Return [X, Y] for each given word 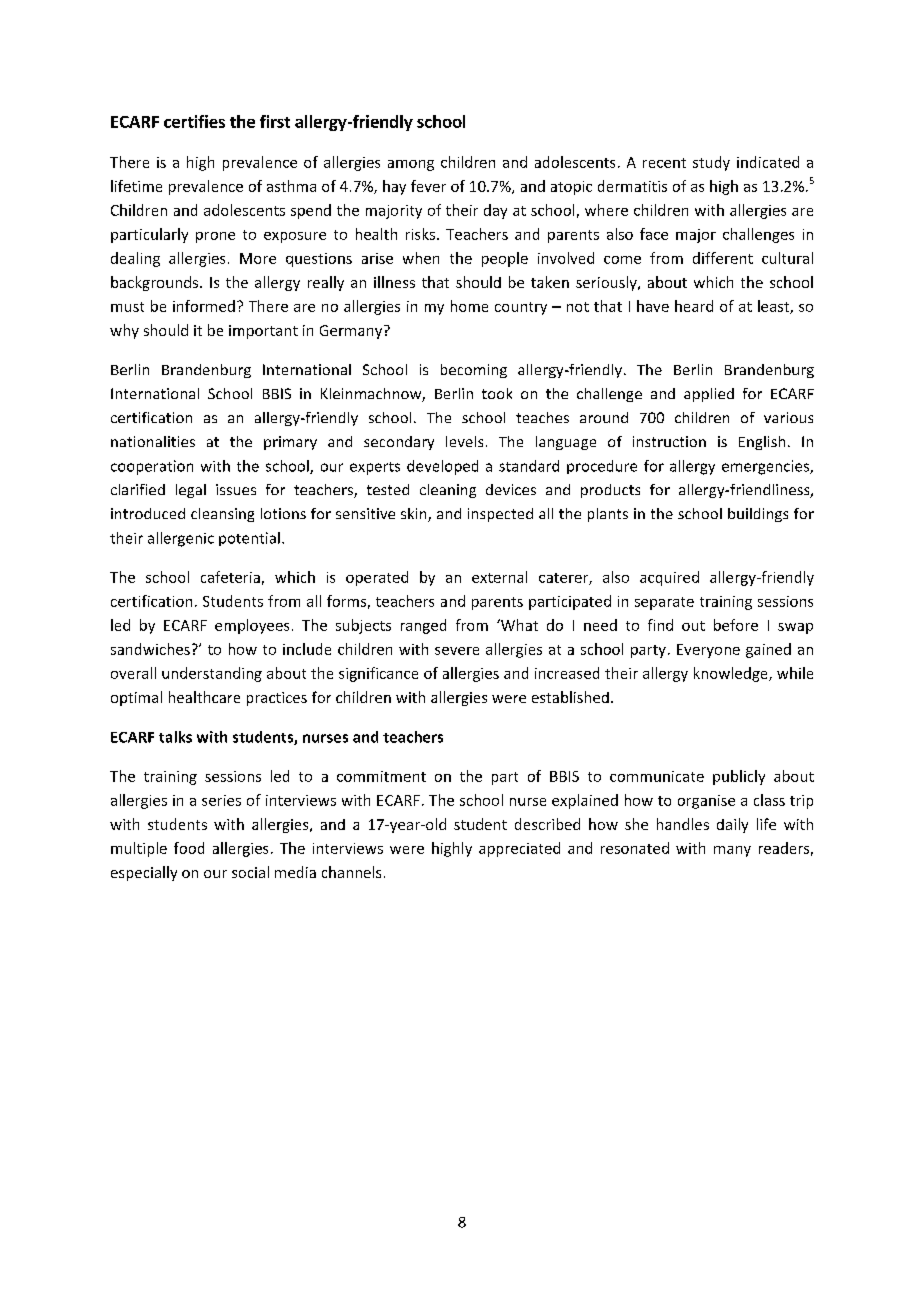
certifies [194, 121]
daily [732, 825]
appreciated [519, 849]
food [189, 848]
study [711, 163]
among [411, 165]
